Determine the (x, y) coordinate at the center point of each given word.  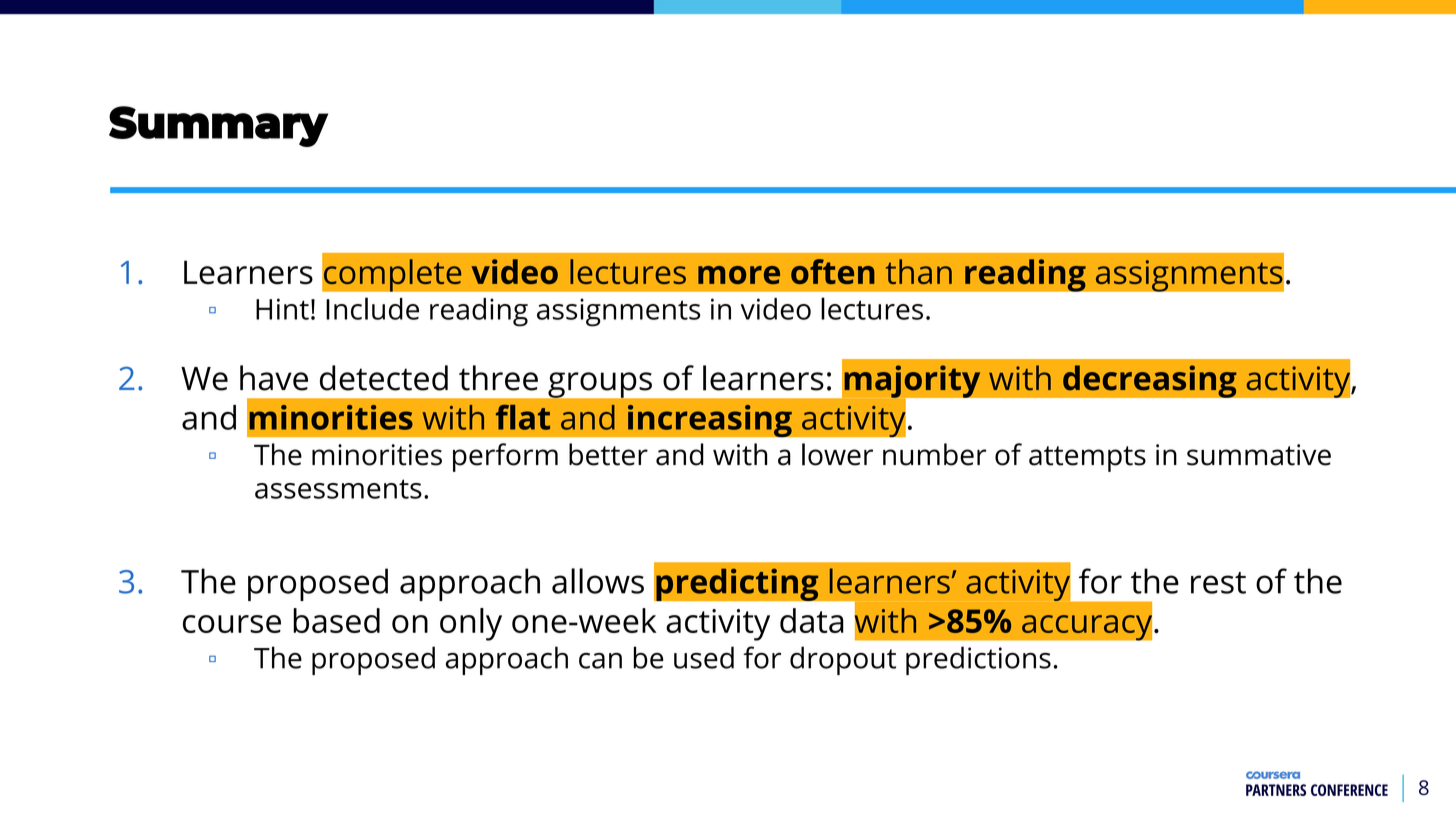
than (919, 271)
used (704, 657)
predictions (978, 660)
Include (372, 308)
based (336, 620)
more (739, 275)
